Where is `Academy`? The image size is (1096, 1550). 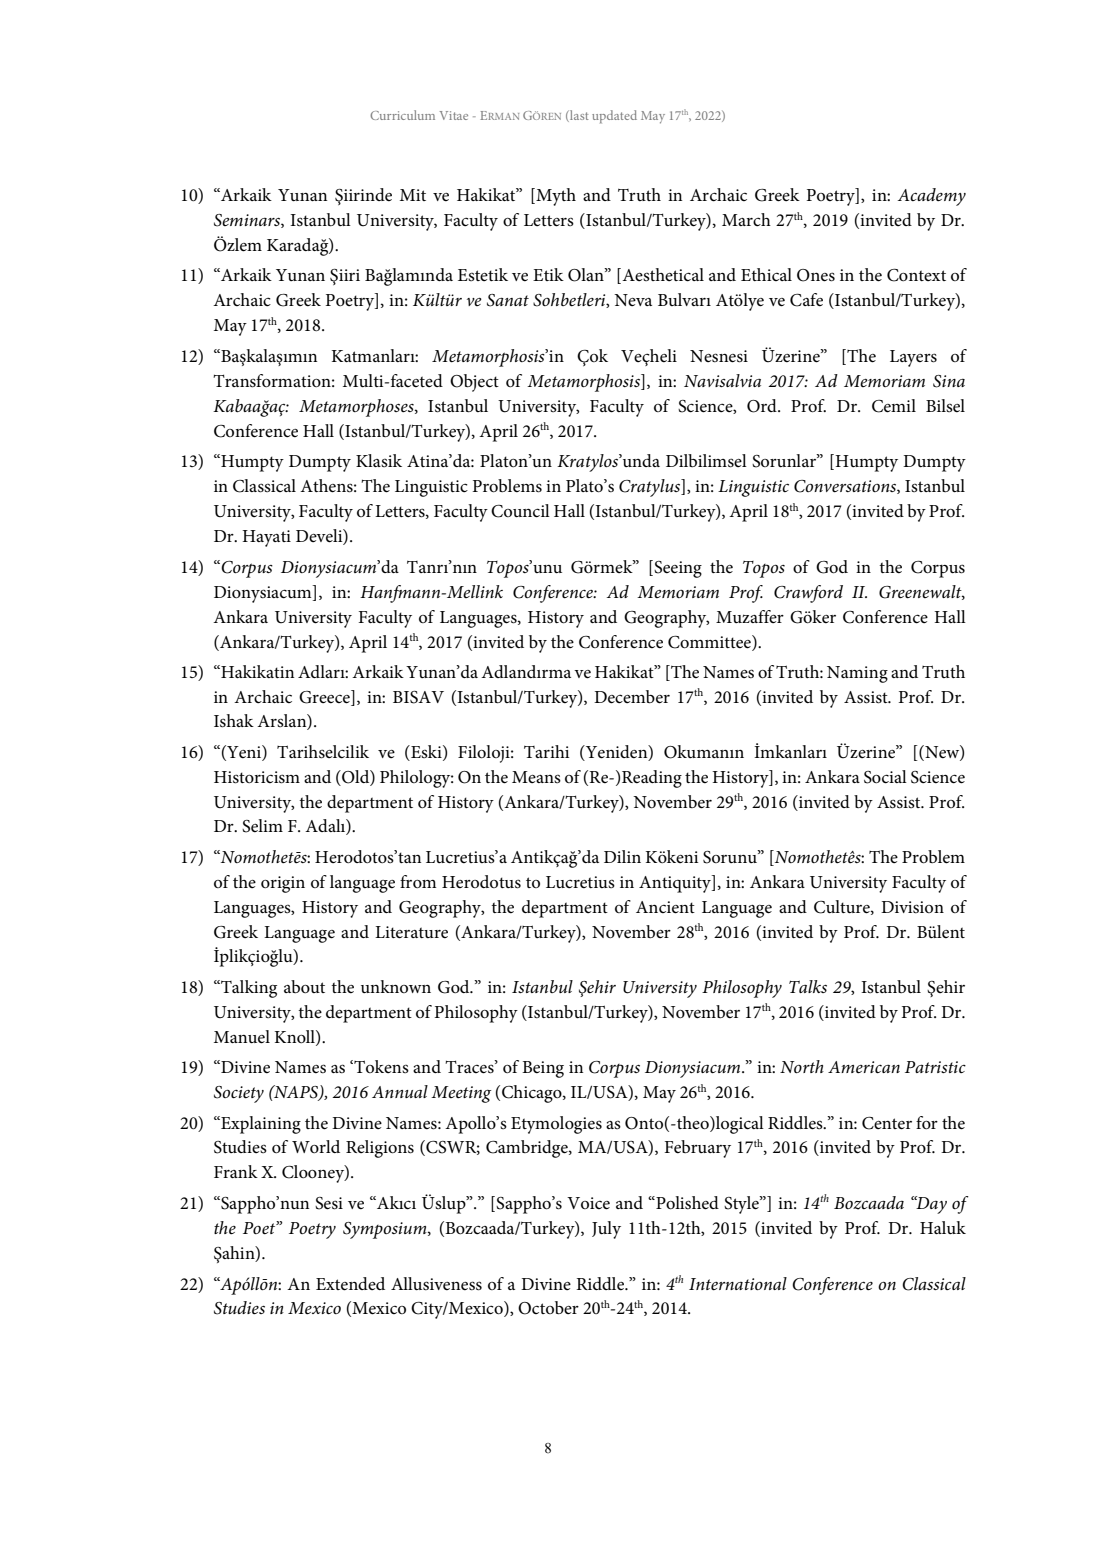 Academy is located at coordinates (932, 197).
